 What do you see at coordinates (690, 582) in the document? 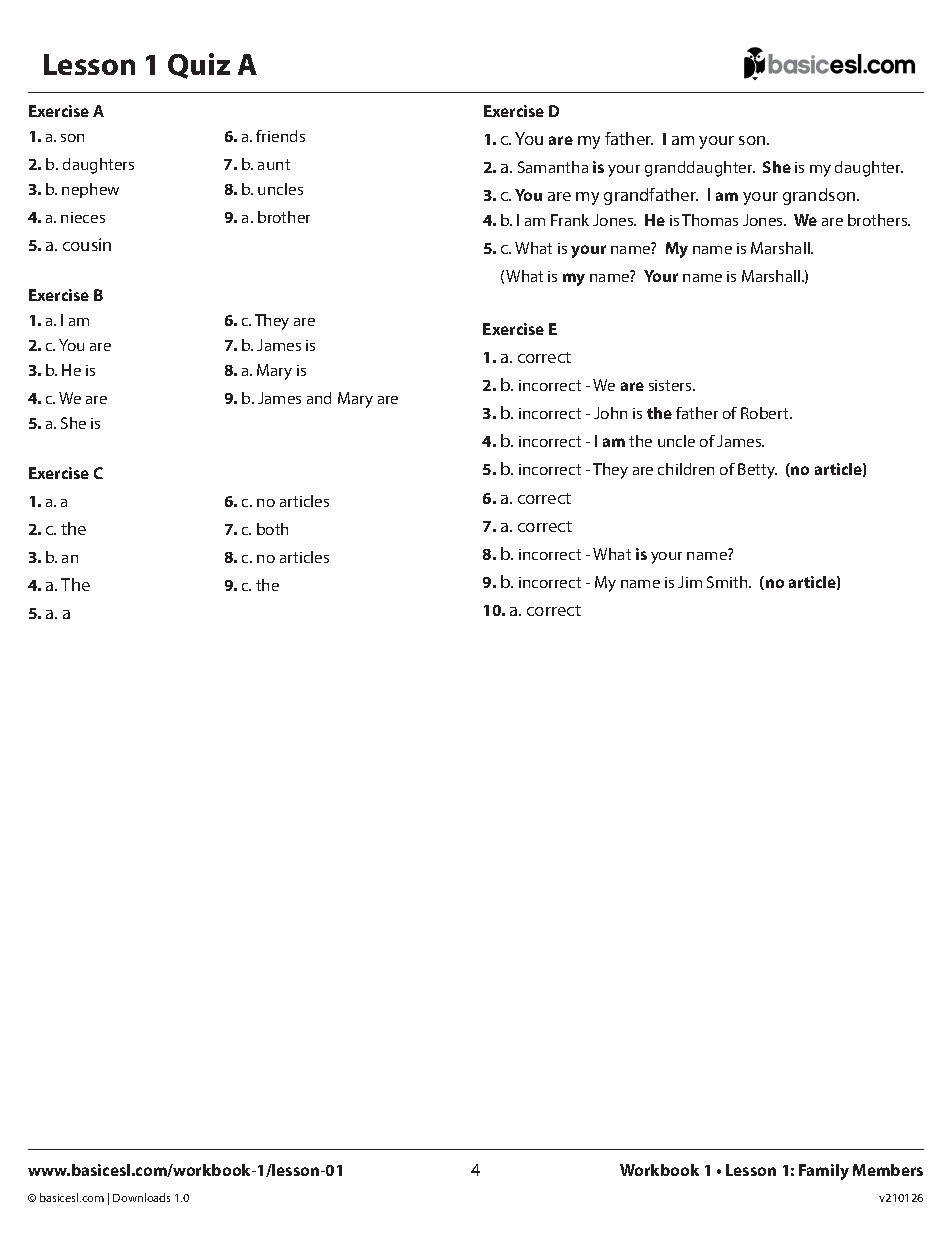
I see `Jim` at bounding box center [690, 582].
